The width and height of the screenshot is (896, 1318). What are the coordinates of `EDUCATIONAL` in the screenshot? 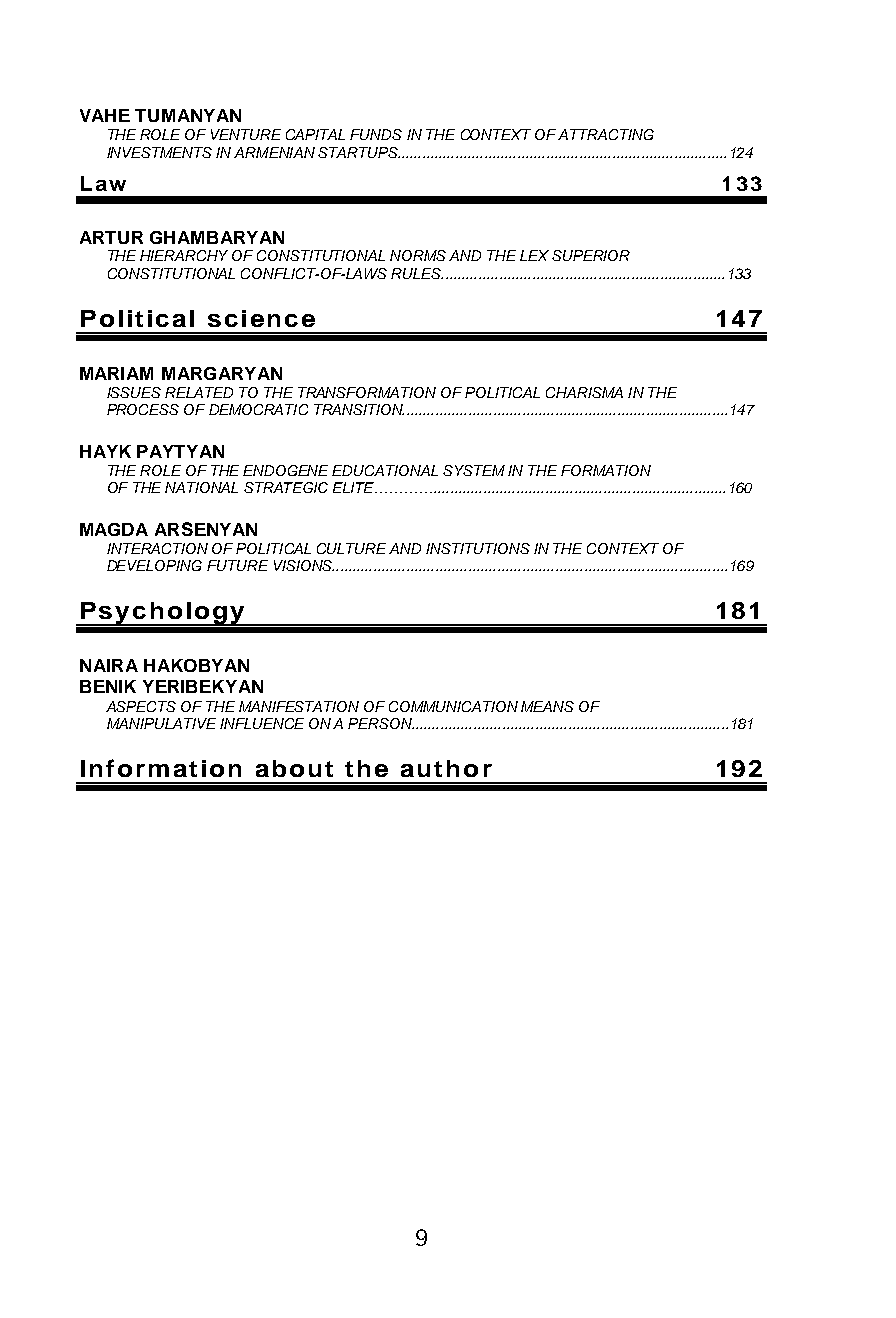 It's located at (385, 470).
